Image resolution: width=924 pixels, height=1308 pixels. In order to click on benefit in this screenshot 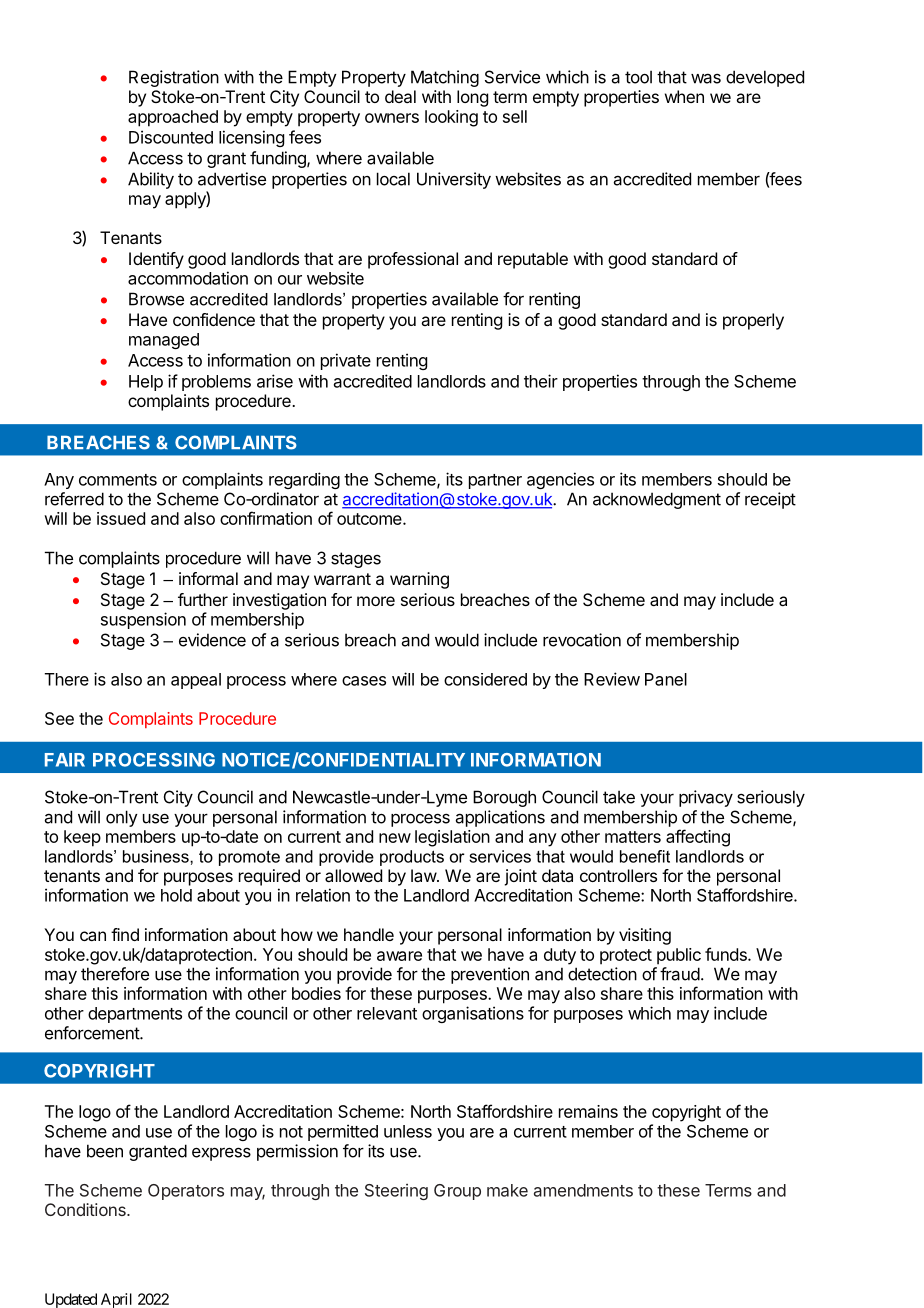, I will do `click(645, 856)`.
